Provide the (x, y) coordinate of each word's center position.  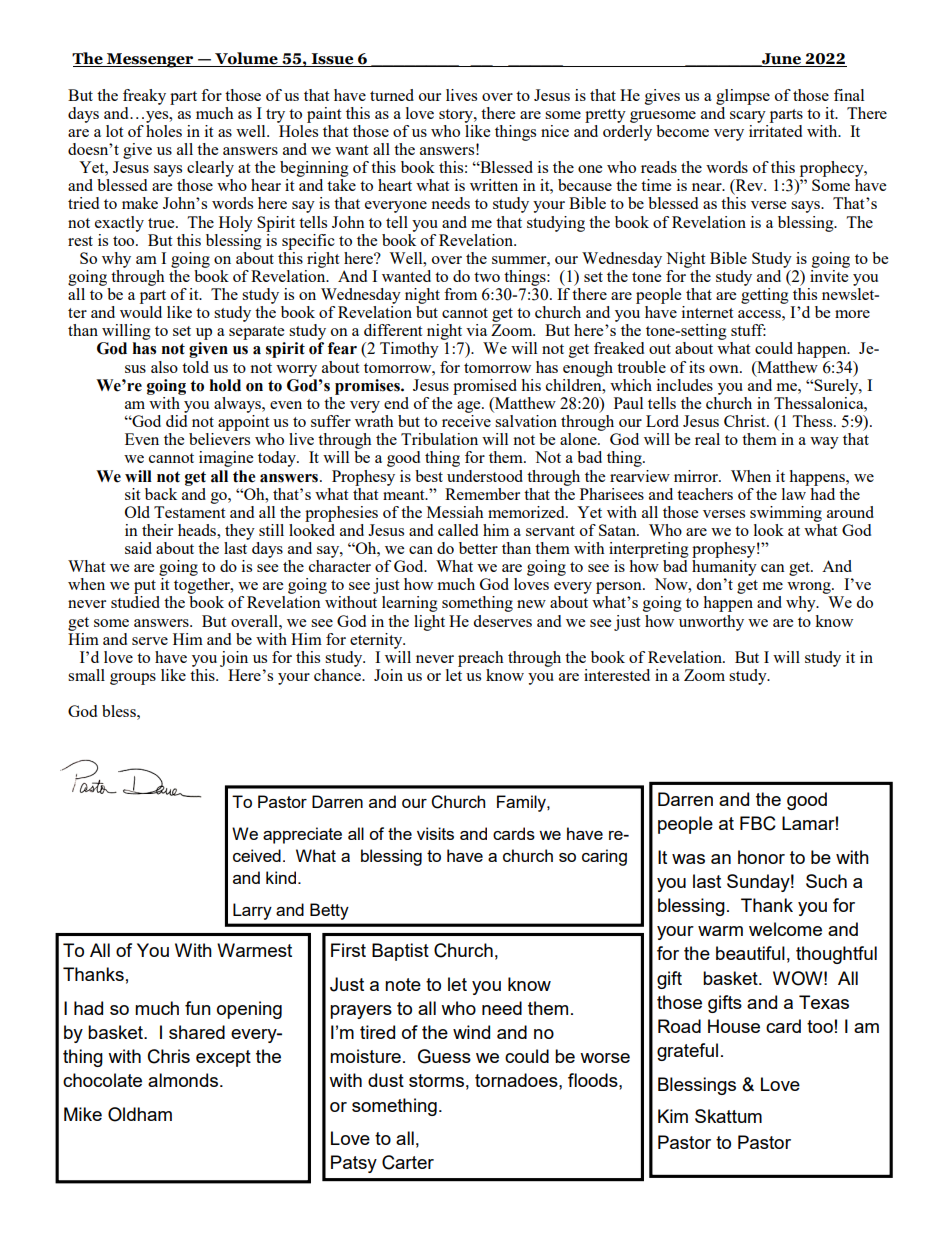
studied (135, 602)
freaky (144, 97)
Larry (252, 911)
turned (392, 95)
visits (435, 833)
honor (761, 857)
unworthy (711, 623)
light (429, 623)
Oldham (140, 1114)
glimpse (743, 97)
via (476, 330)
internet (707, 312)
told (195, 367)
